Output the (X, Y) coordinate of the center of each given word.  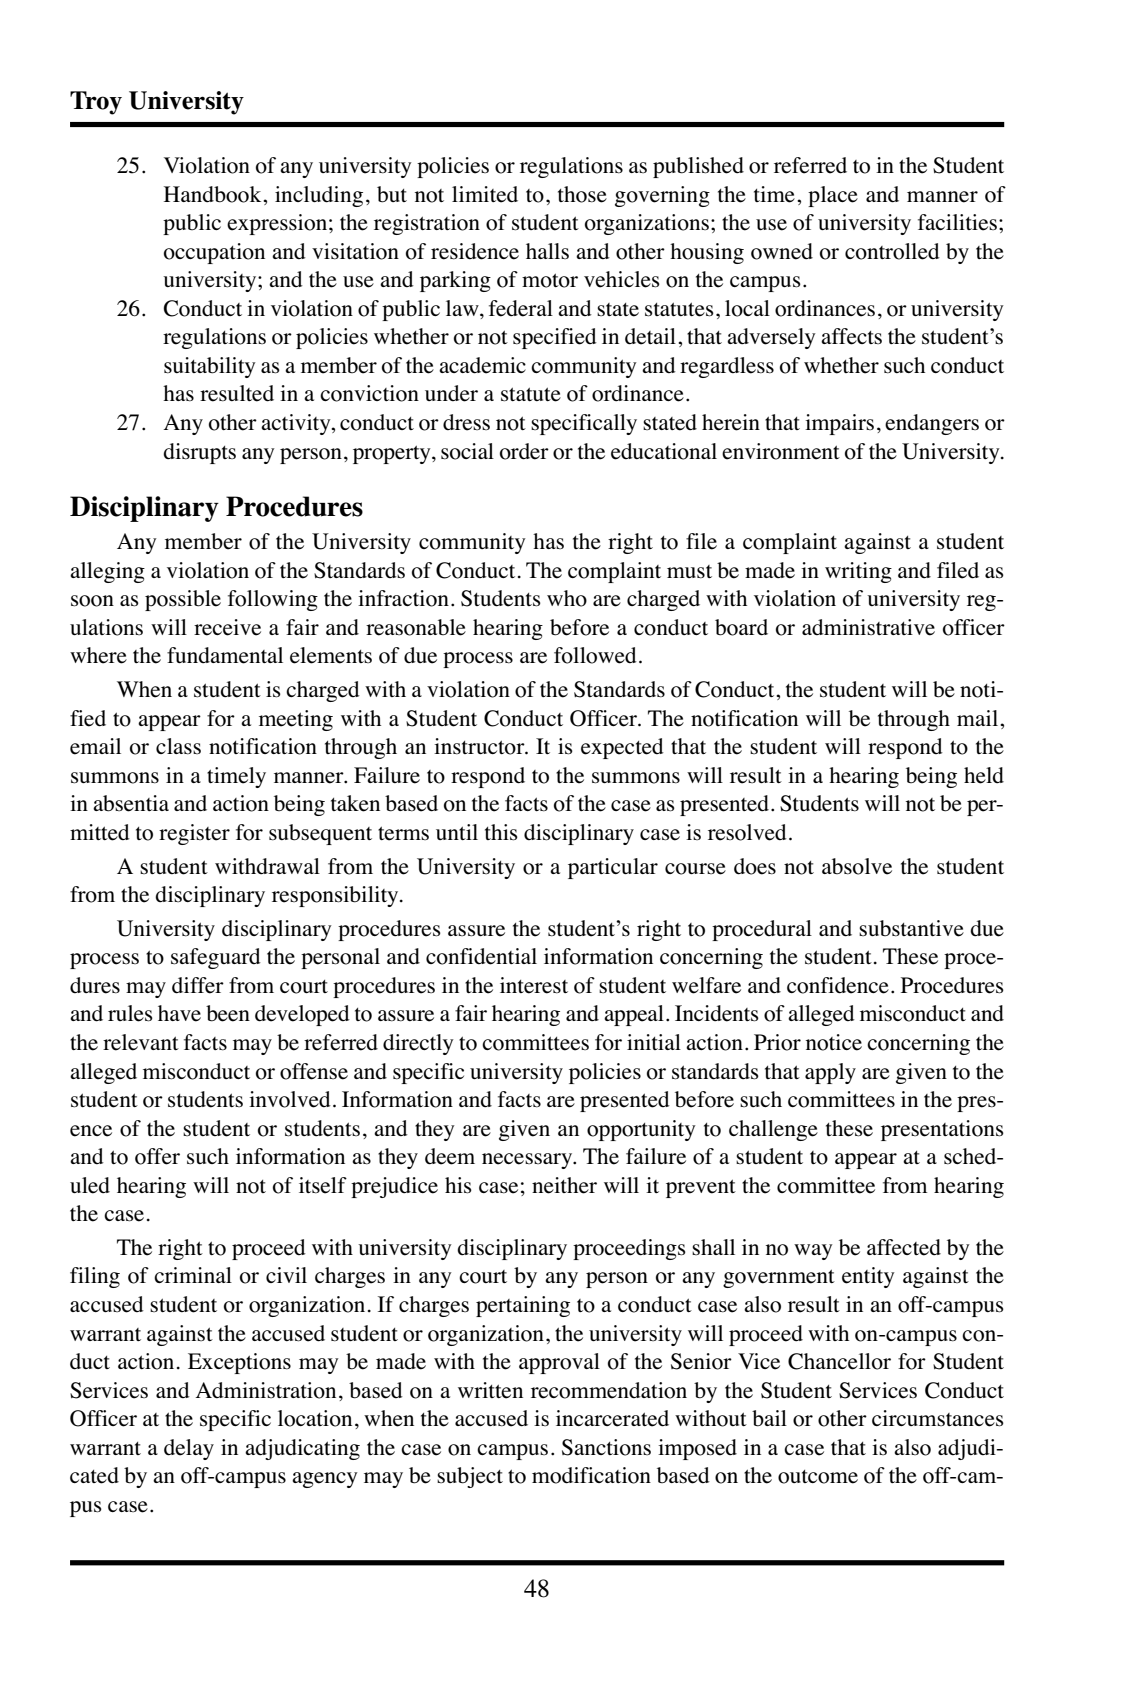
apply (830, 1073)
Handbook (214, 194)
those (582, 194)
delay (189, 1449)
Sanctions (606, 1447)
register (194, 834)
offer (157, 1156)
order (524, 451)
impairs (839, 424)
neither (564, 1185)
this (501, 832)
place (833, 196)
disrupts (199, 453)
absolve (857, 866)
